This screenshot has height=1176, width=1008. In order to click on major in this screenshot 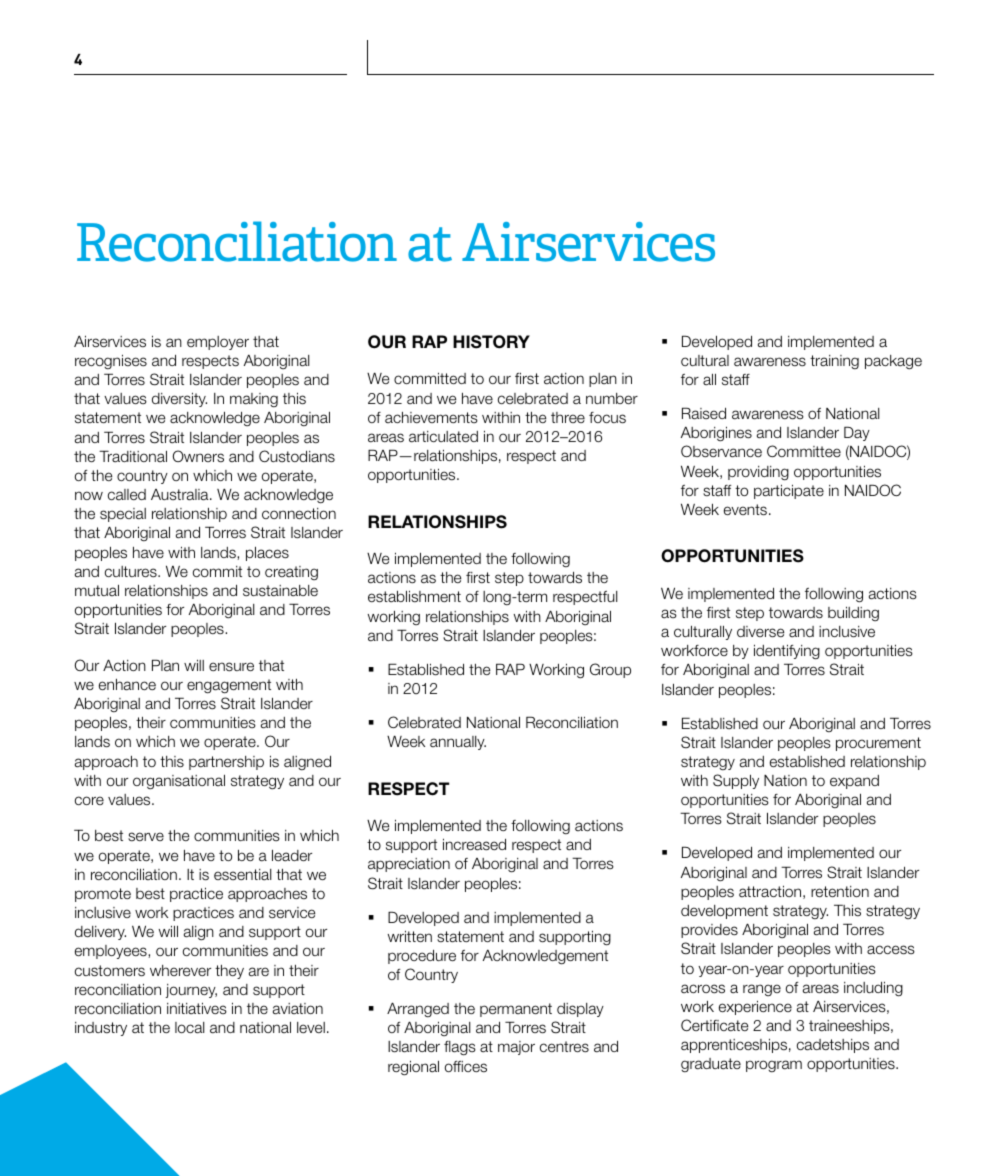, I will do `click(516, 1048)`.
